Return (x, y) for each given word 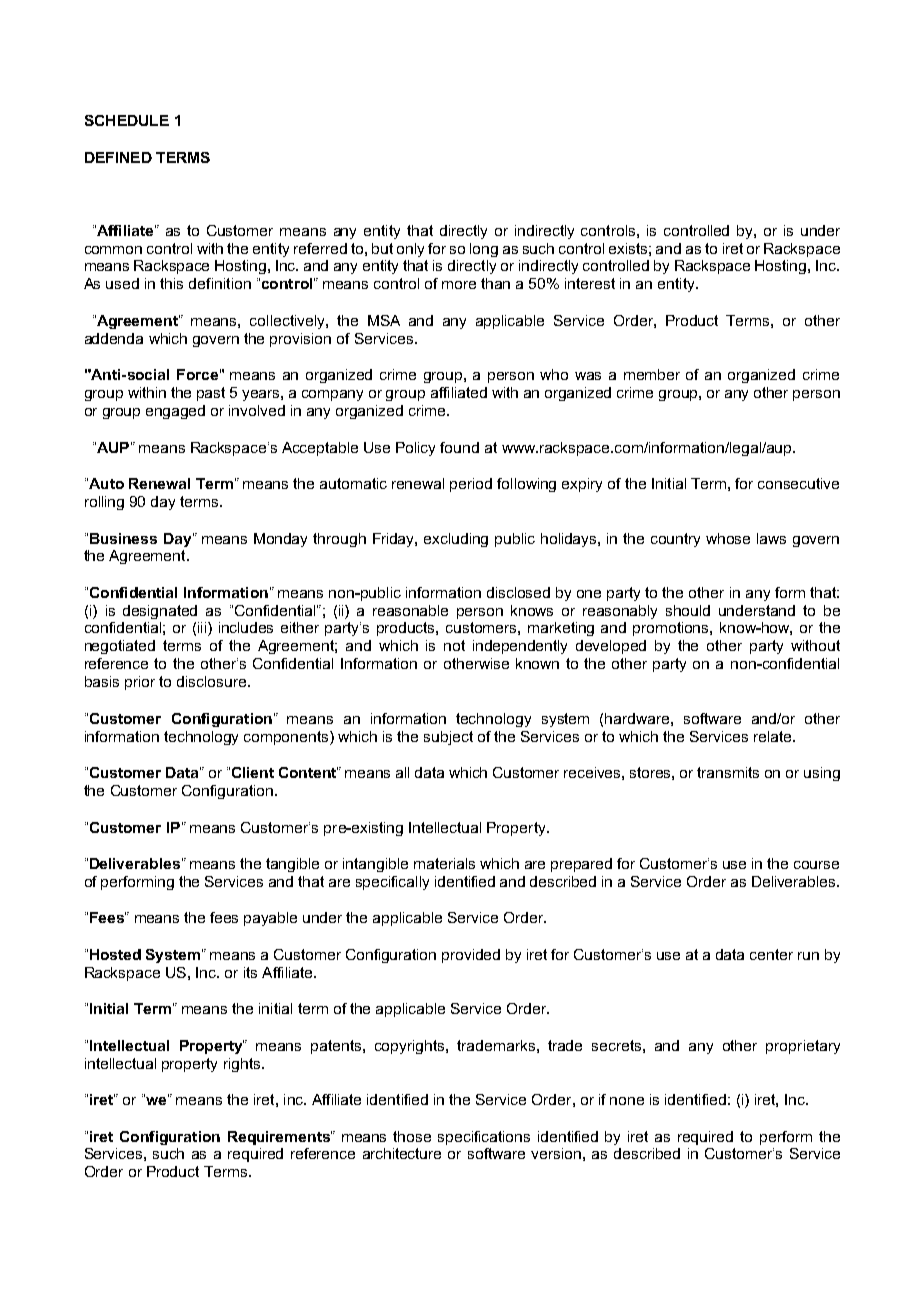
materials (444, 863)
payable (270, 919)
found (459, 447)
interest (590, 283)
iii (203, 629)
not (454, 645)
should (688, 610)
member (652, 374)
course (816, 865)
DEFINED (118, 157)
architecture (402, 1153)
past (211, 394)
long (484, 250)
